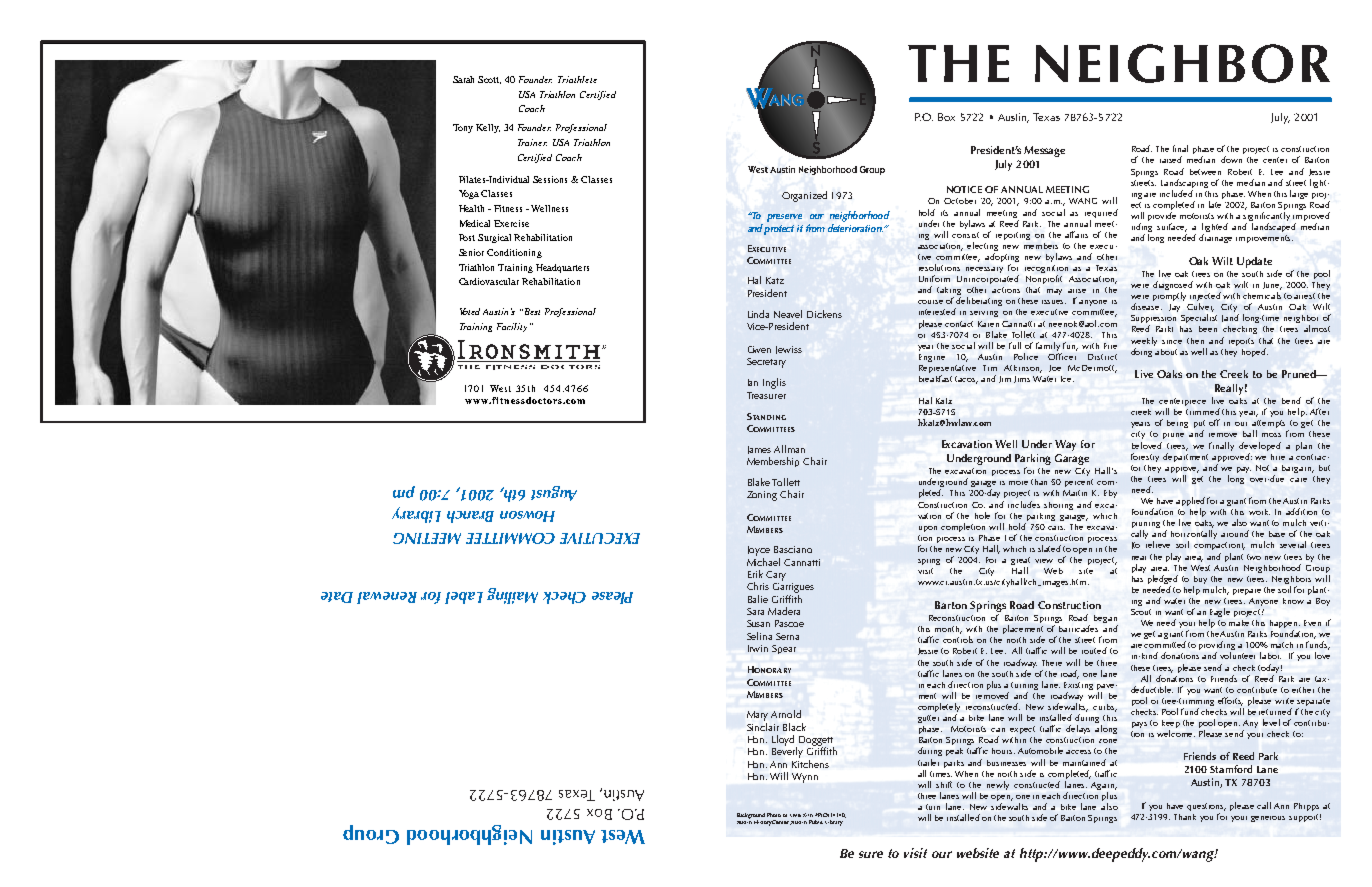  I want to click on Kiln, so click(808, 815).
